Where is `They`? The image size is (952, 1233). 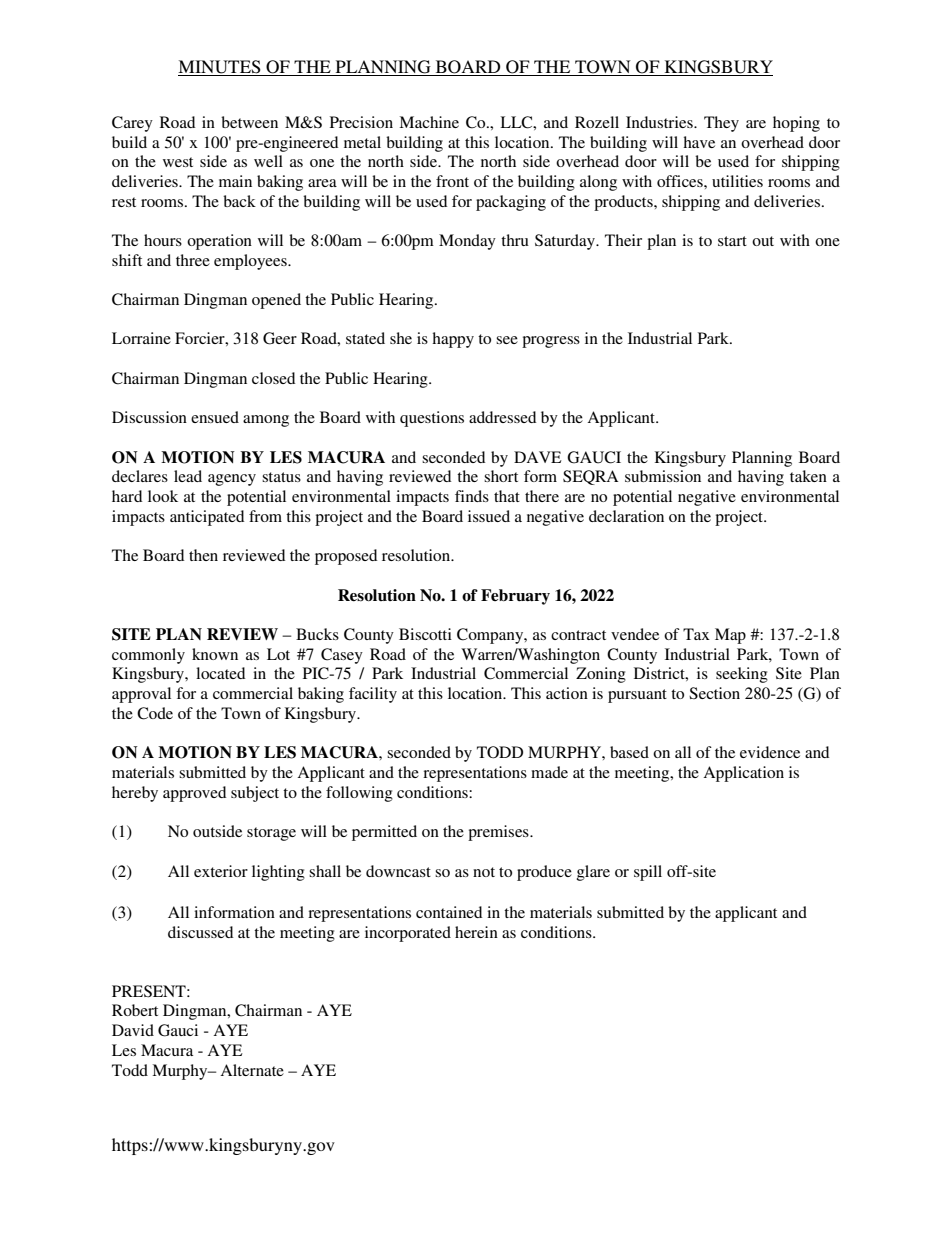 They is located at coordinates (721, 124).
